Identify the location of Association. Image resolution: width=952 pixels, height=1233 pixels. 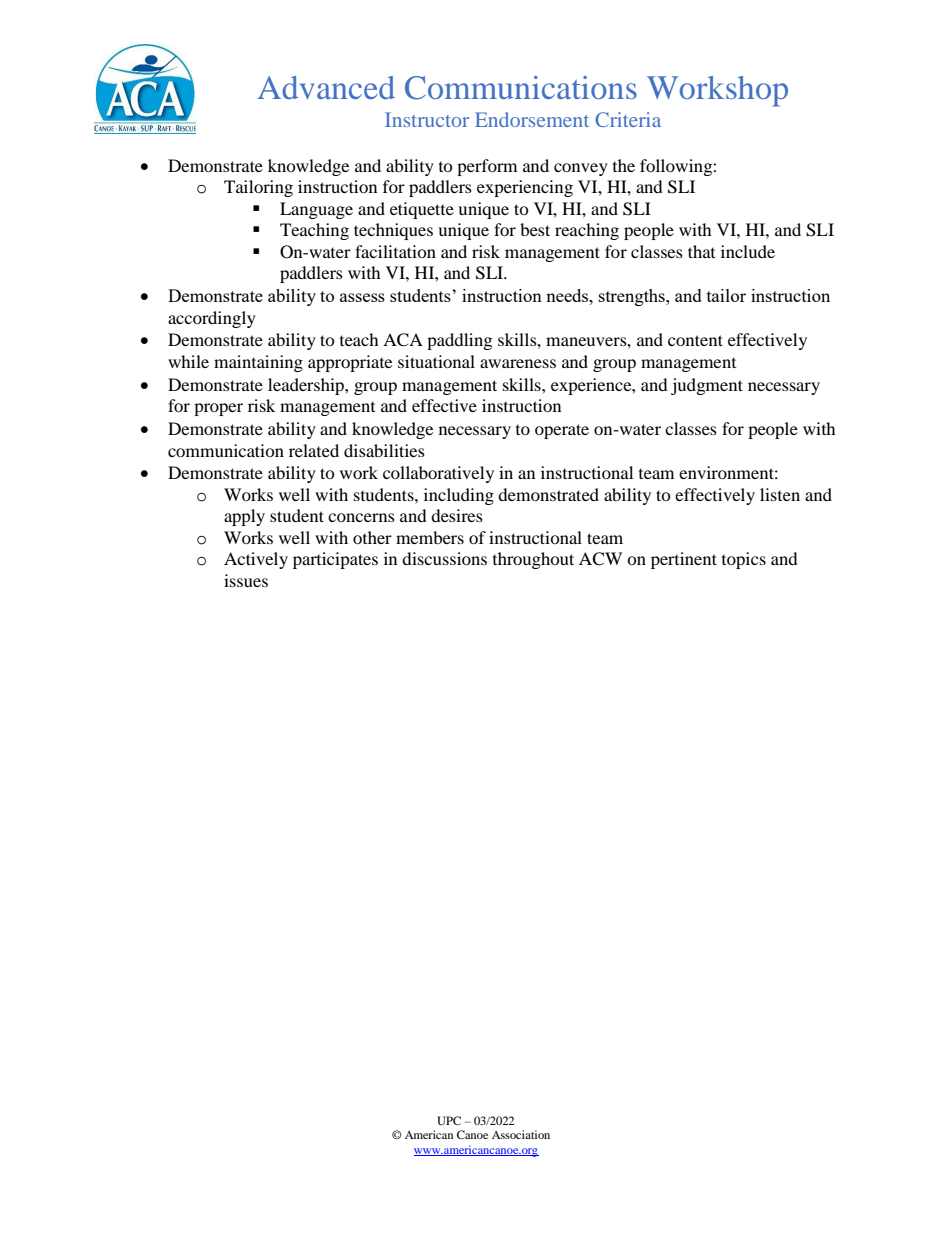
(521, 1134).
